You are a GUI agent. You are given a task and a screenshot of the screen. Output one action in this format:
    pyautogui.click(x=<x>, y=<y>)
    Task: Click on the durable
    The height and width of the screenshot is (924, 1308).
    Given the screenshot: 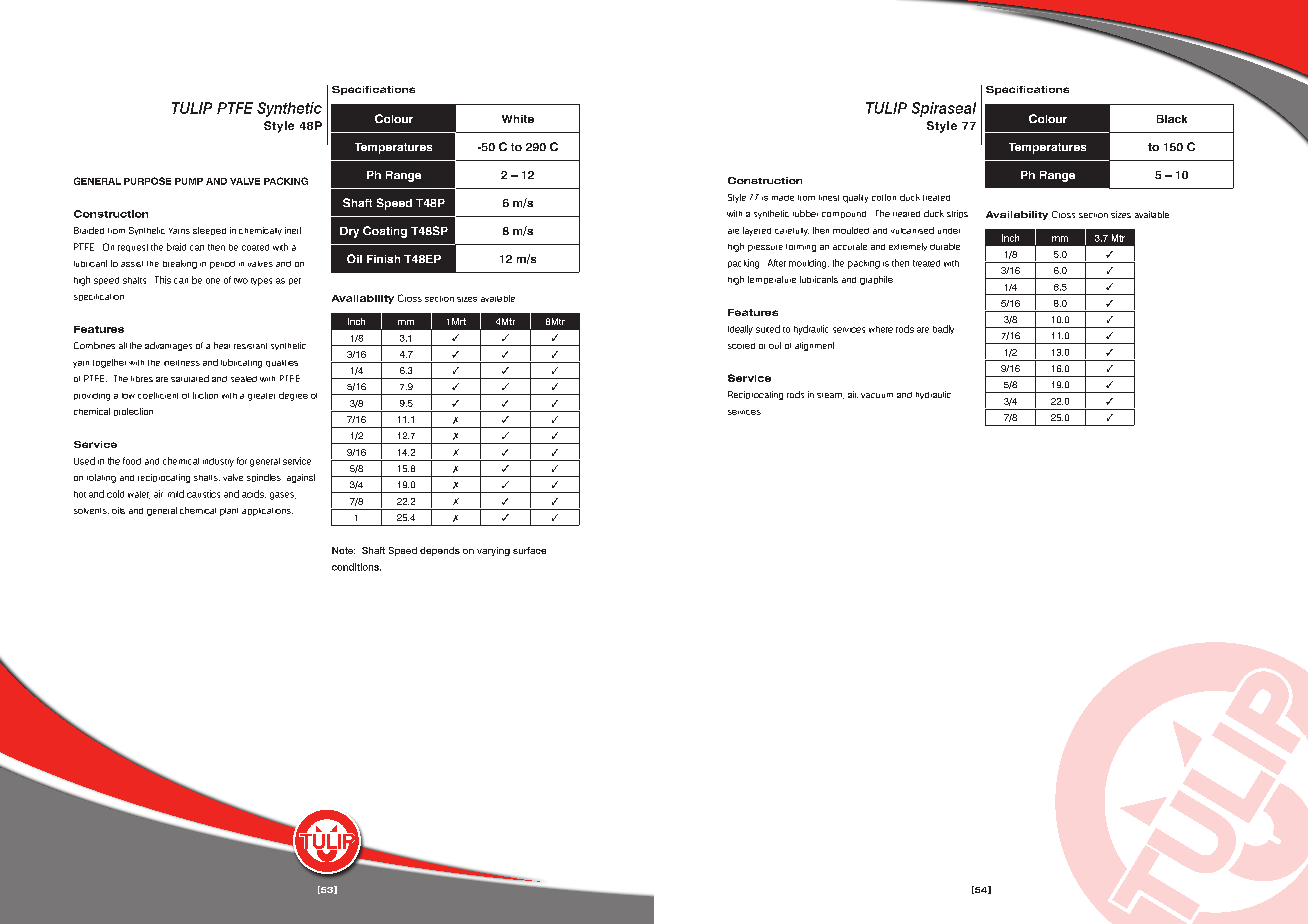 What is the action you would take?
    pyautogui.click(x=945, y=246)
